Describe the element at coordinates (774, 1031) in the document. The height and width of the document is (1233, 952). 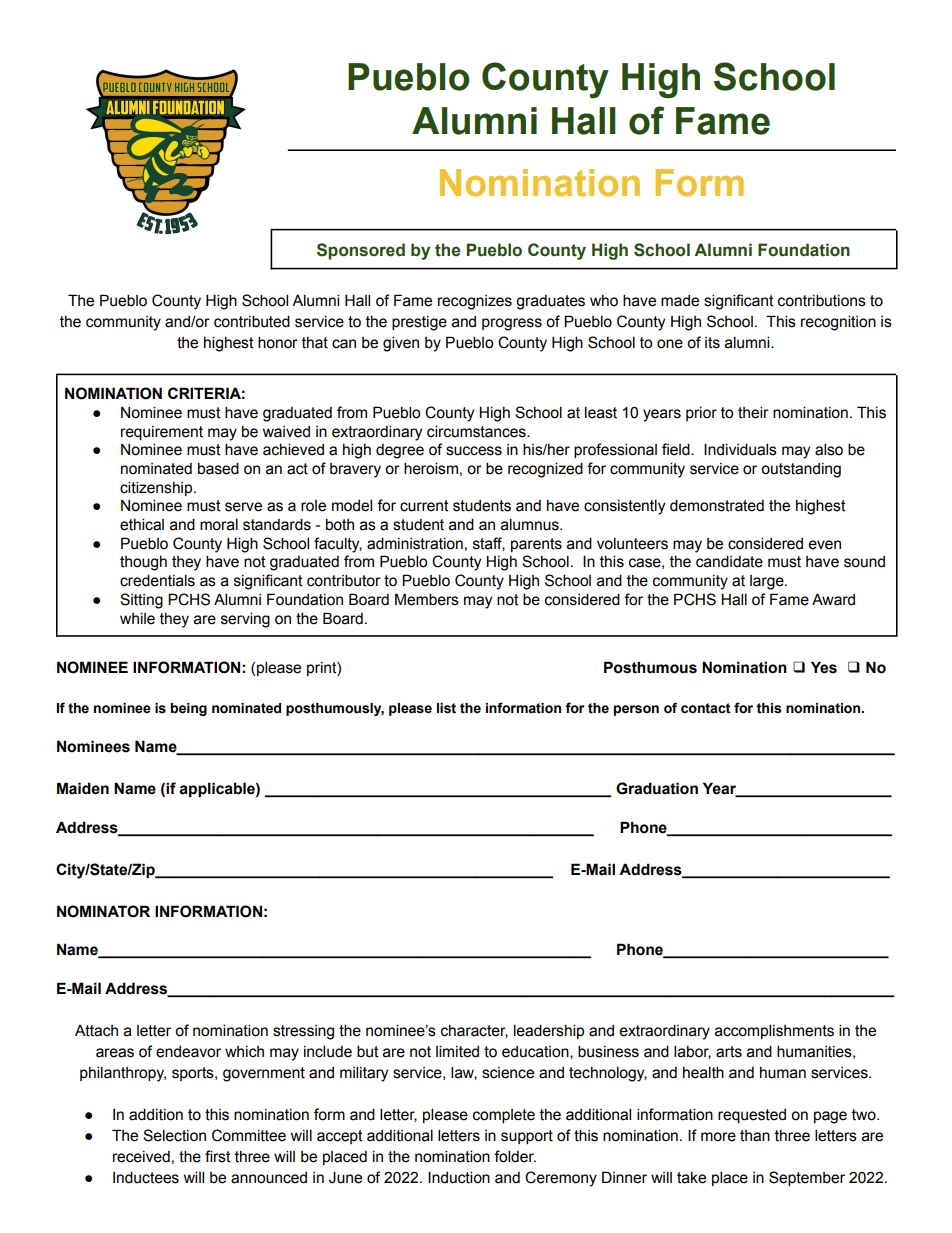
I see `accomplishments` at that location.
